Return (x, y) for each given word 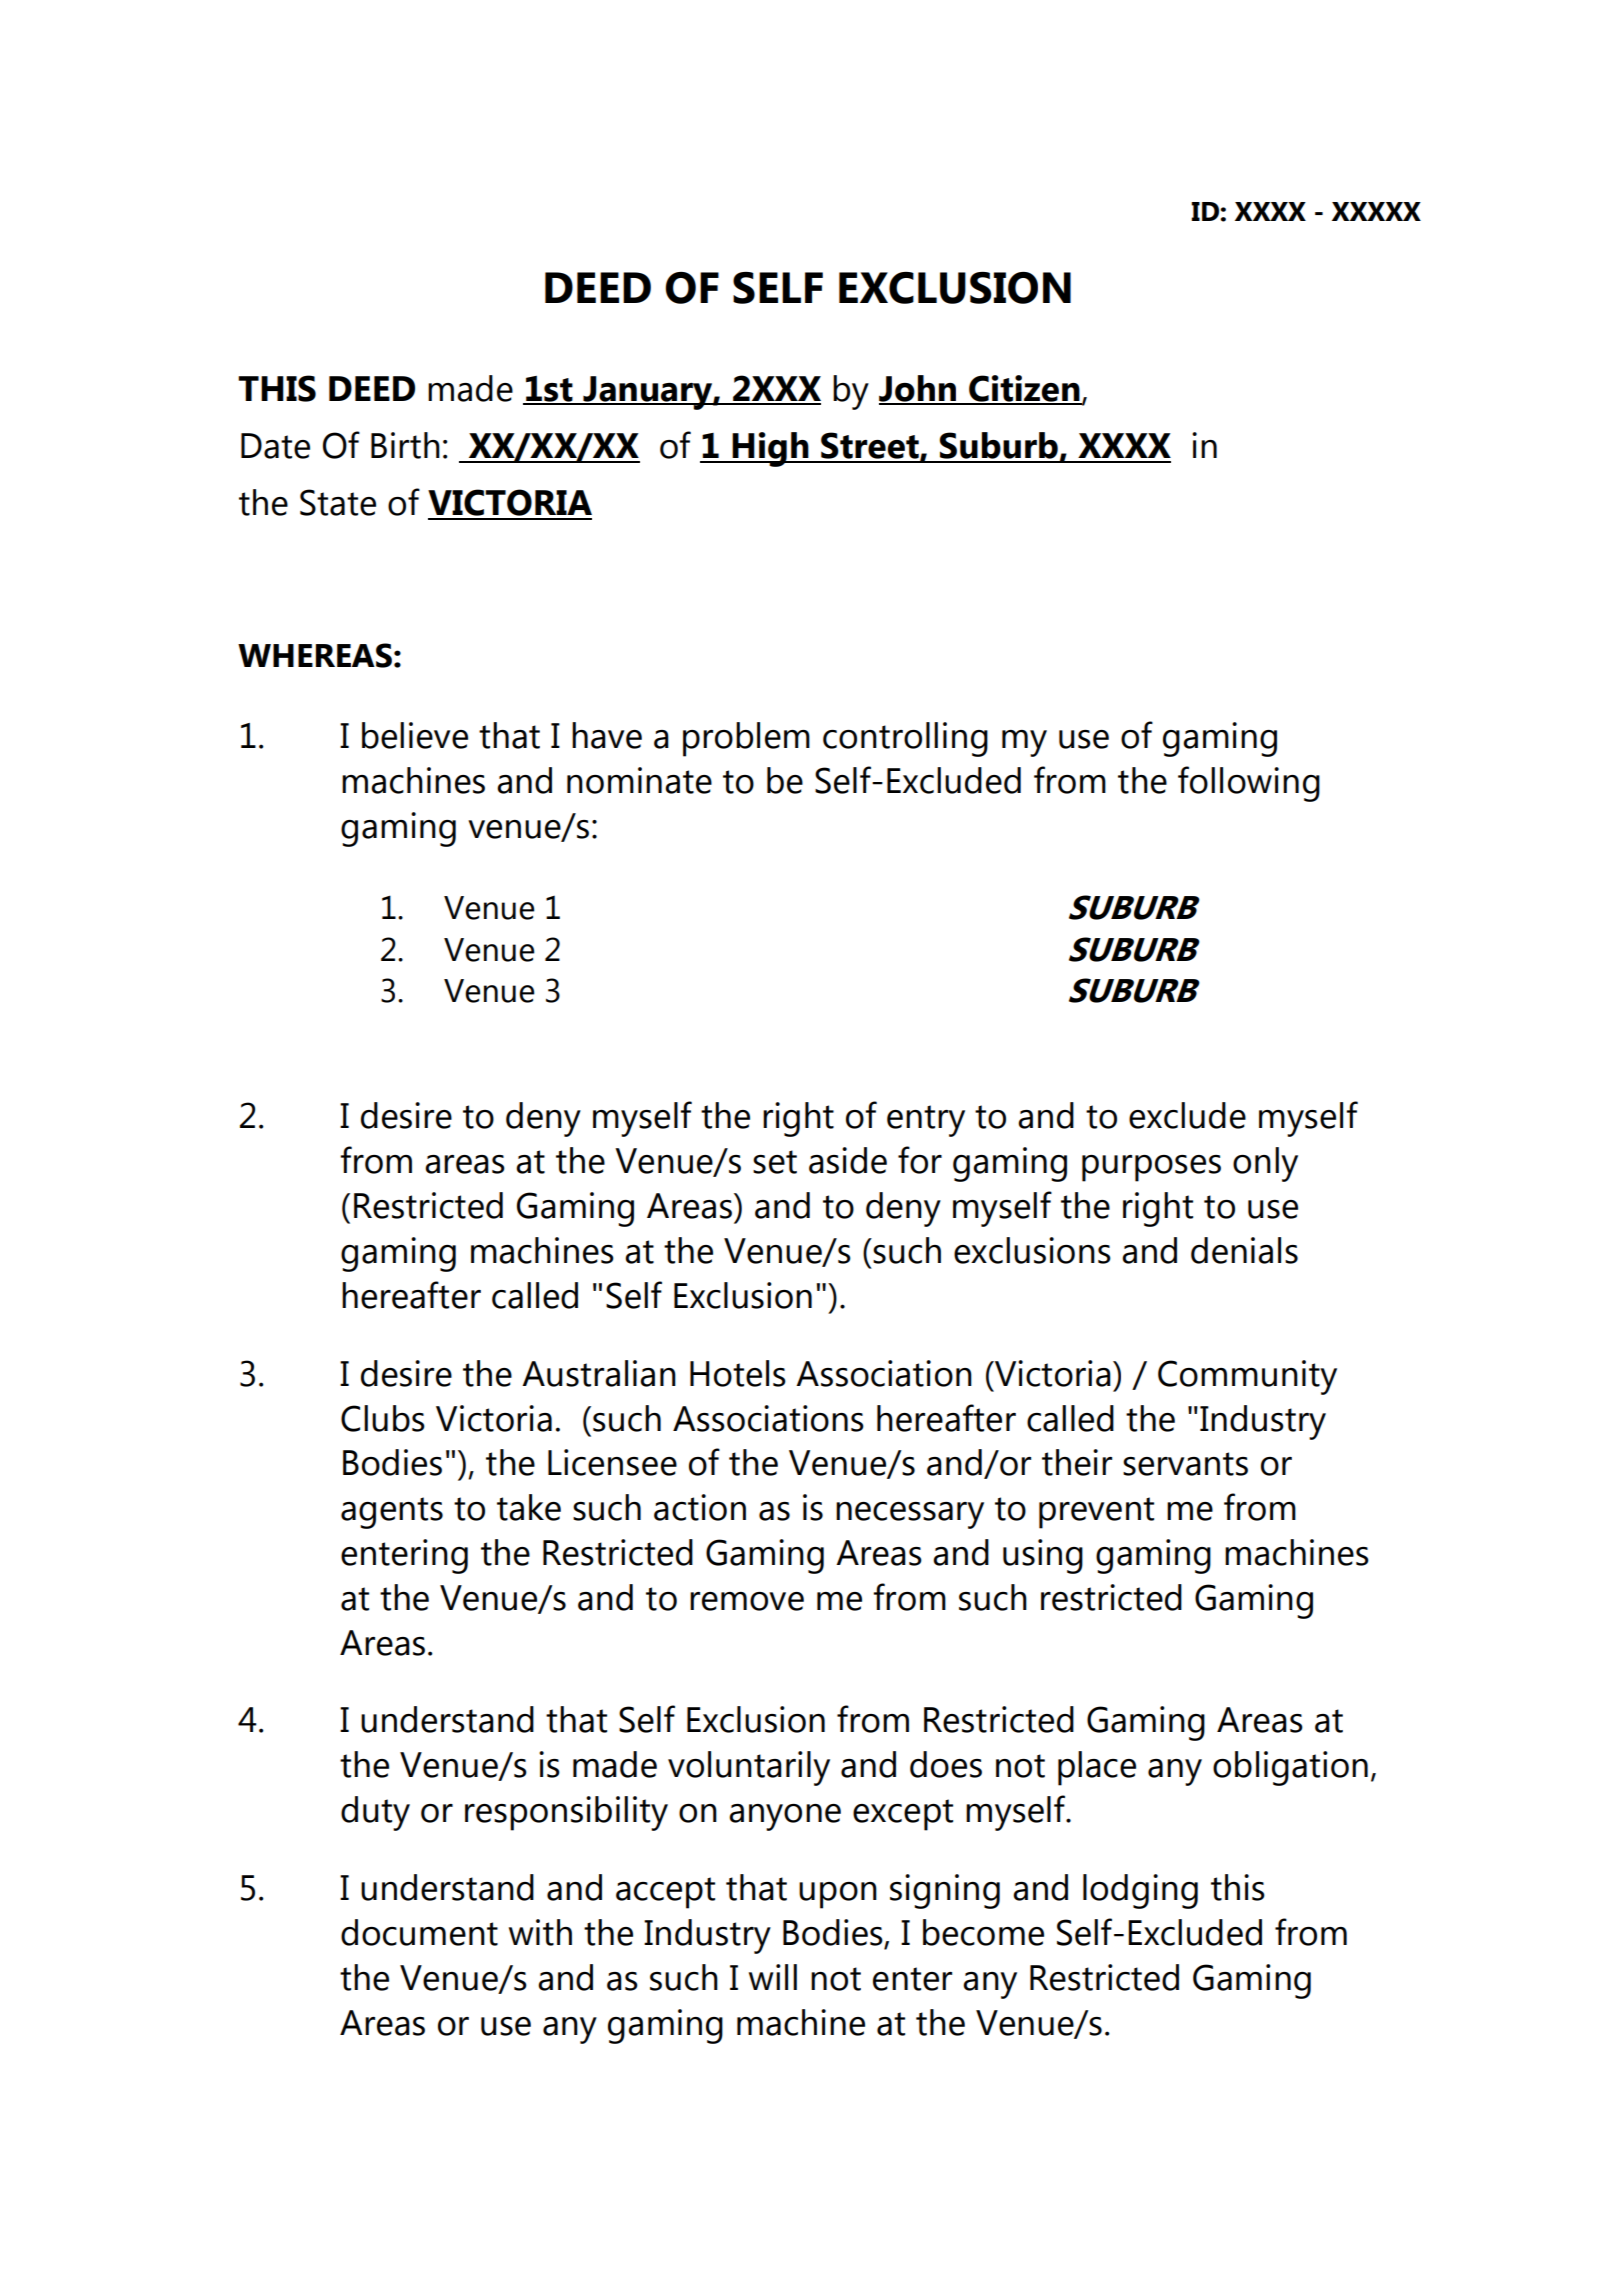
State (338, 502)
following (1249, 784)
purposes (1151, 1168)
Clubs (383, 1418)
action (700, 1507)
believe (415, 735)
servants (1185, 1464)
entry (926, 1121)
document (419, 1932)
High (770, 449)
